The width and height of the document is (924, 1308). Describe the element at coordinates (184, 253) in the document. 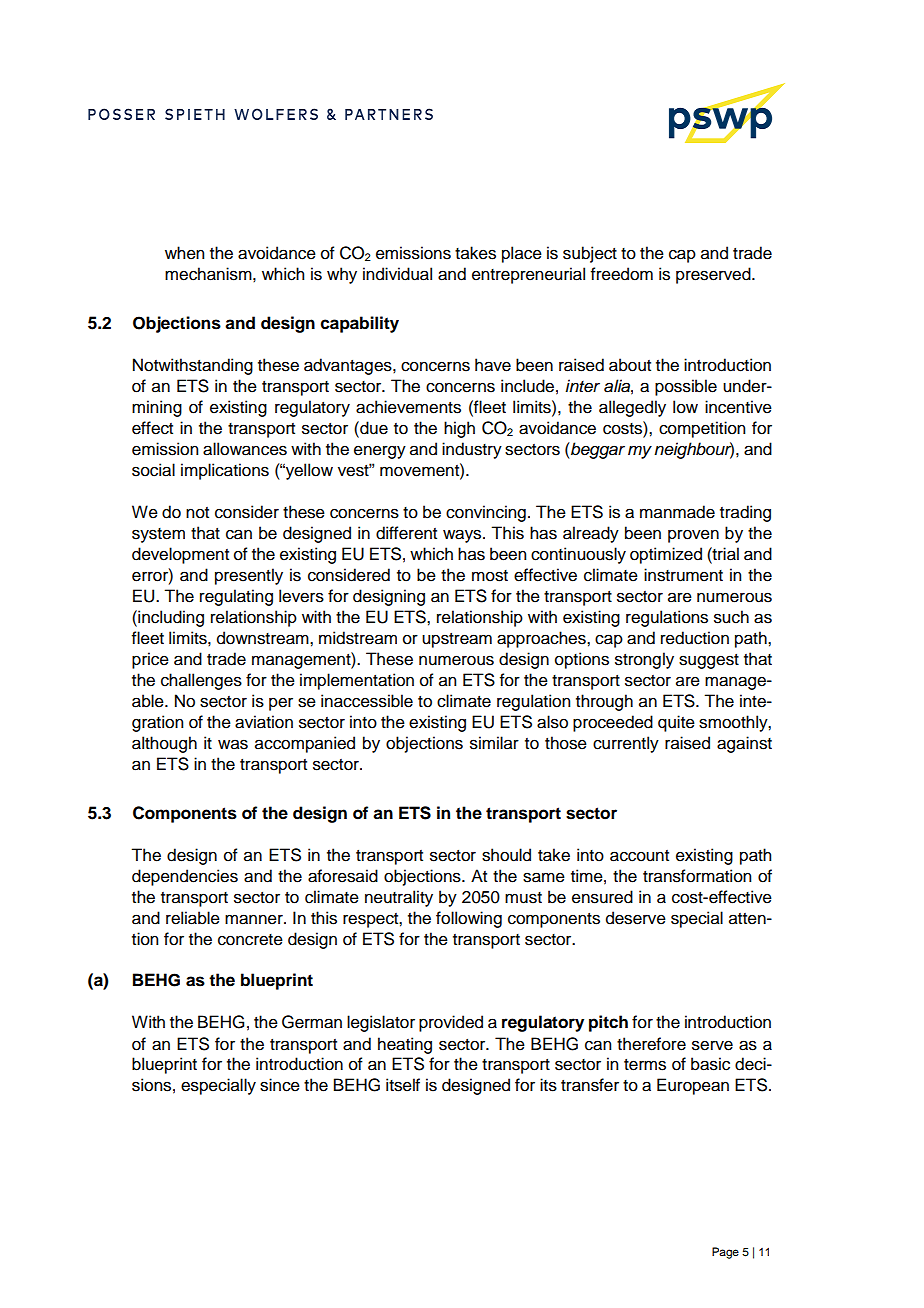

I see `when` at that location.
